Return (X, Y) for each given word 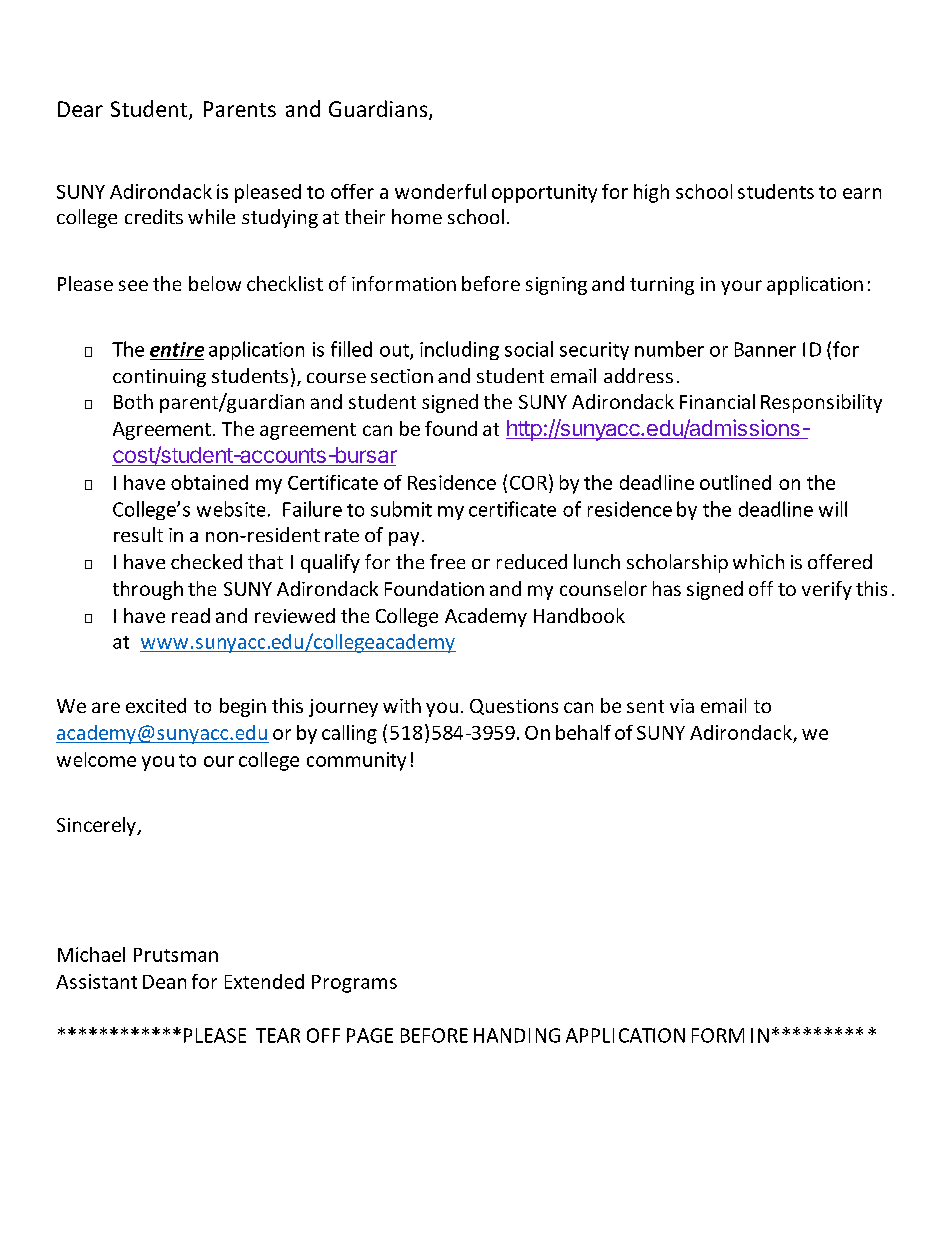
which (758, 561)
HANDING (517, 1035)
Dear (80, 109)
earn (862, 193)
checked (206, 561)
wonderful (440, 191)
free (447, 561)
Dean (164, 982)
